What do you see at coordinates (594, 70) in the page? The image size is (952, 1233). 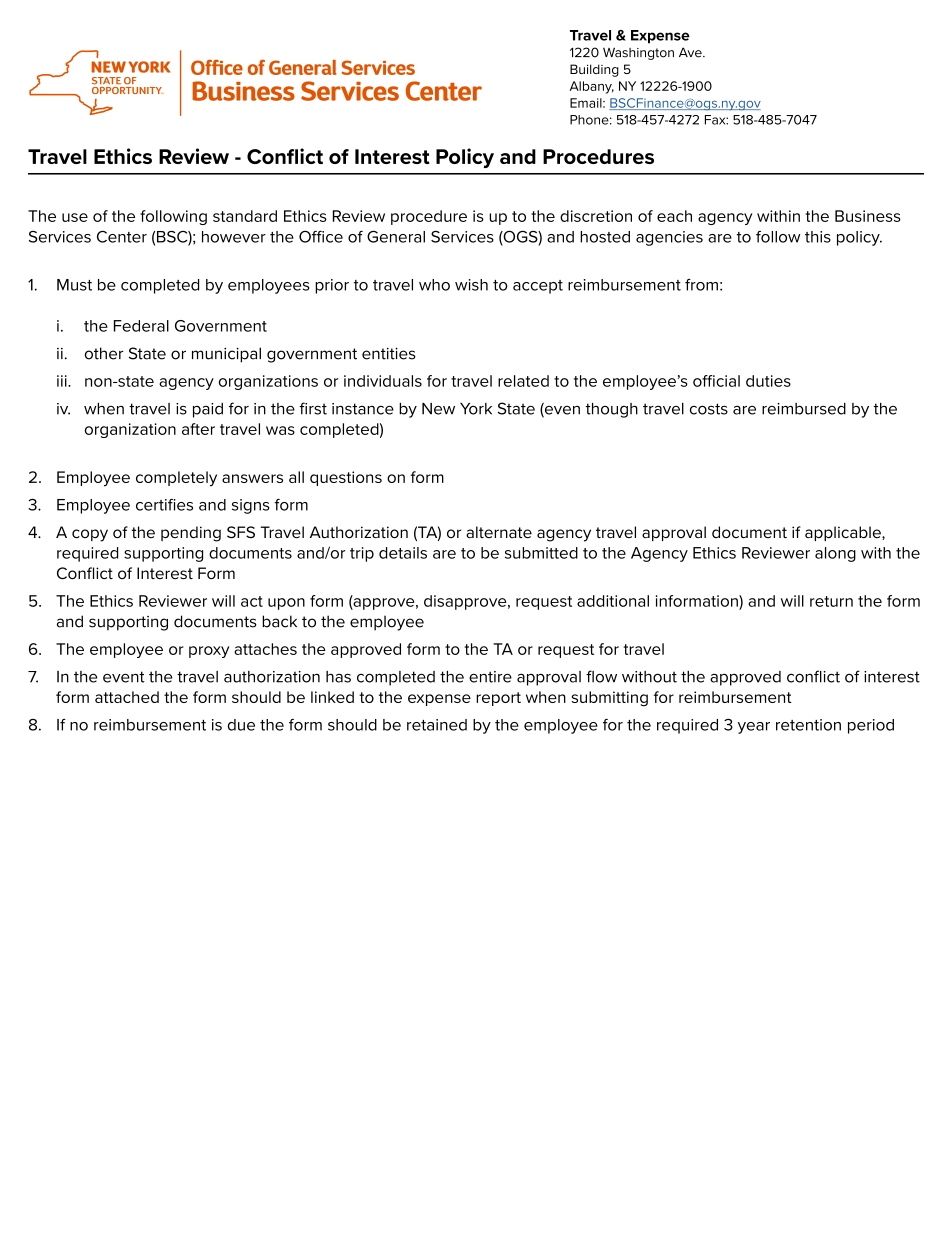 I see `Building` at bounding box center [594, 70].
